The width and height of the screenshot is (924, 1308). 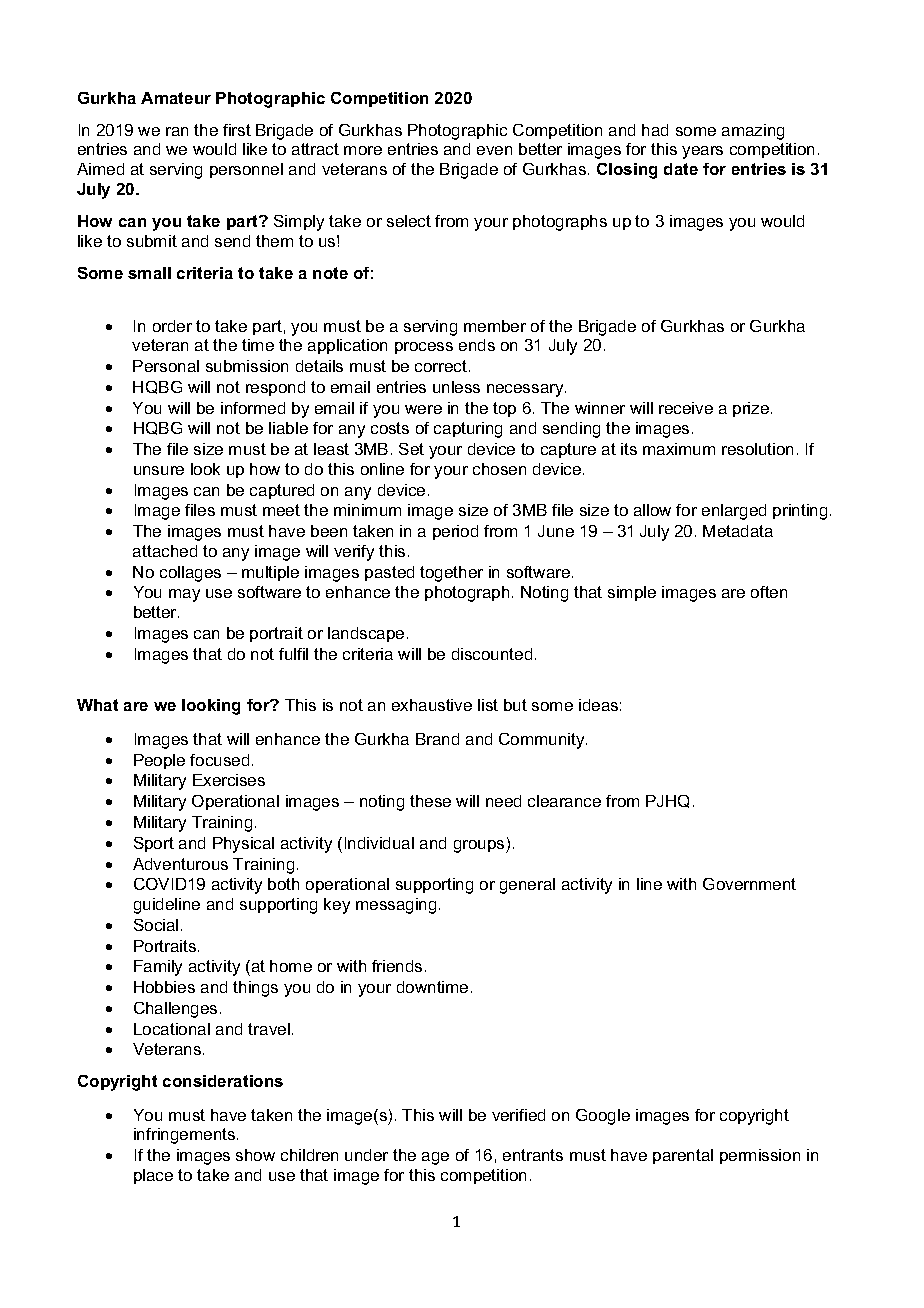 What do you see at coordinates (176, 98) in the screenshot?
I see `Amateur` at bounding box center [176, 98].
